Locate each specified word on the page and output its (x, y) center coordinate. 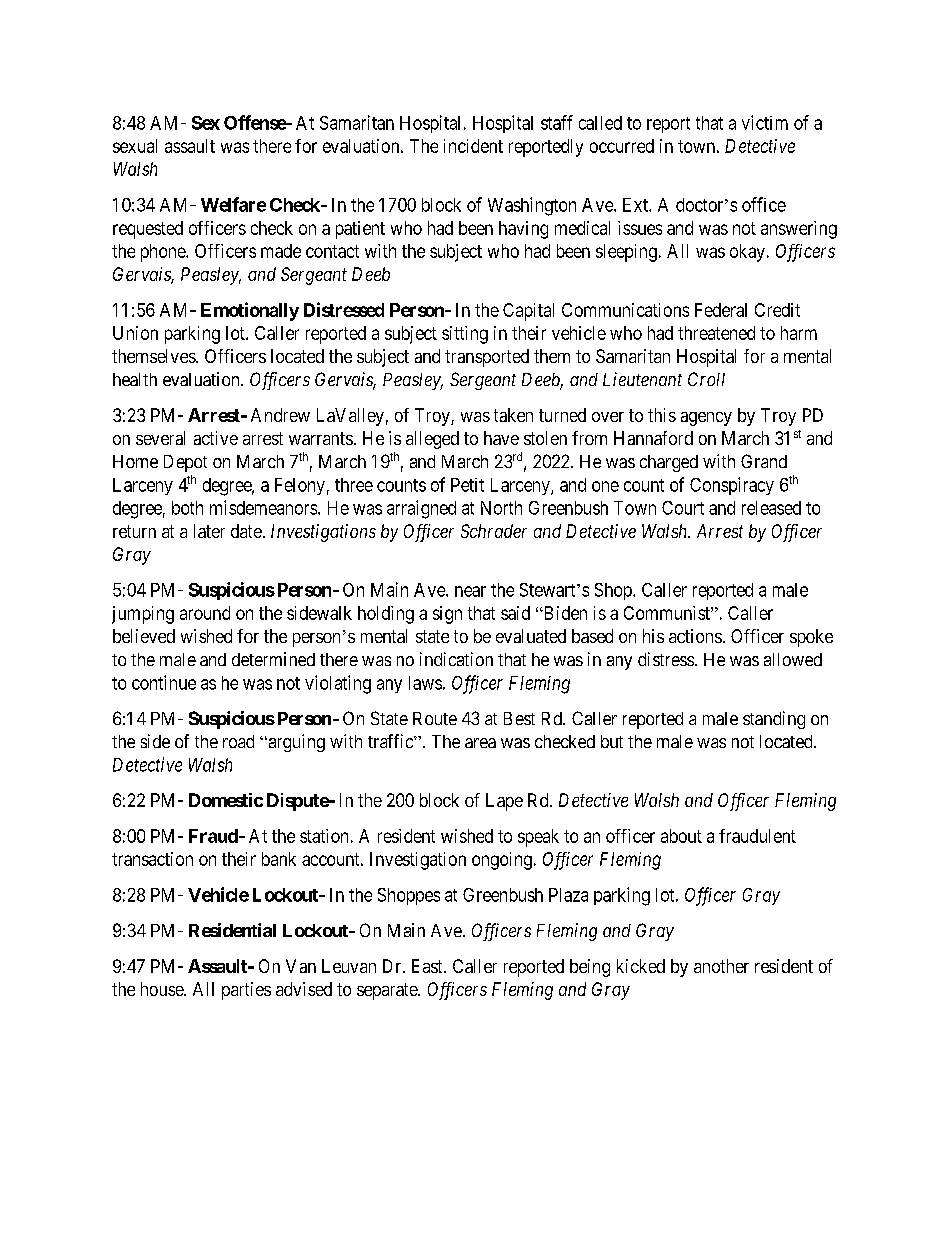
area (480, 743)
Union (135, 333)
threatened (716, 333)
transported (487, 358)
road (238, 741)
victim (765, 122)
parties (246, 991)
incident (473, 146)
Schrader (494, 531)
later (209, 531)
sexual (135, 146)
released (771, 508)
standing (774, 720)
